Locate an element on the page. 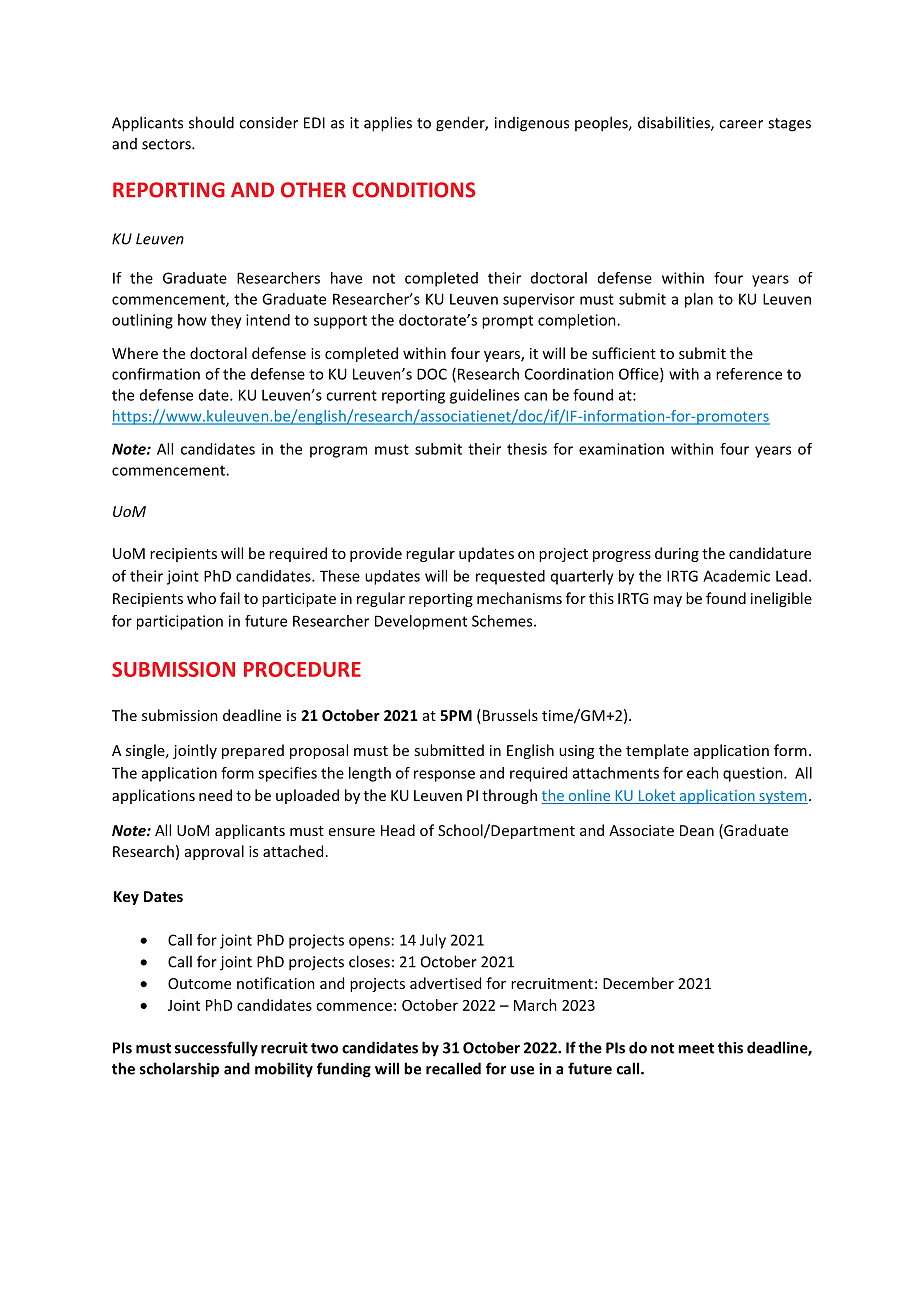 This page has height=1308, width=924. Head is located at coordinates (398, 830).
